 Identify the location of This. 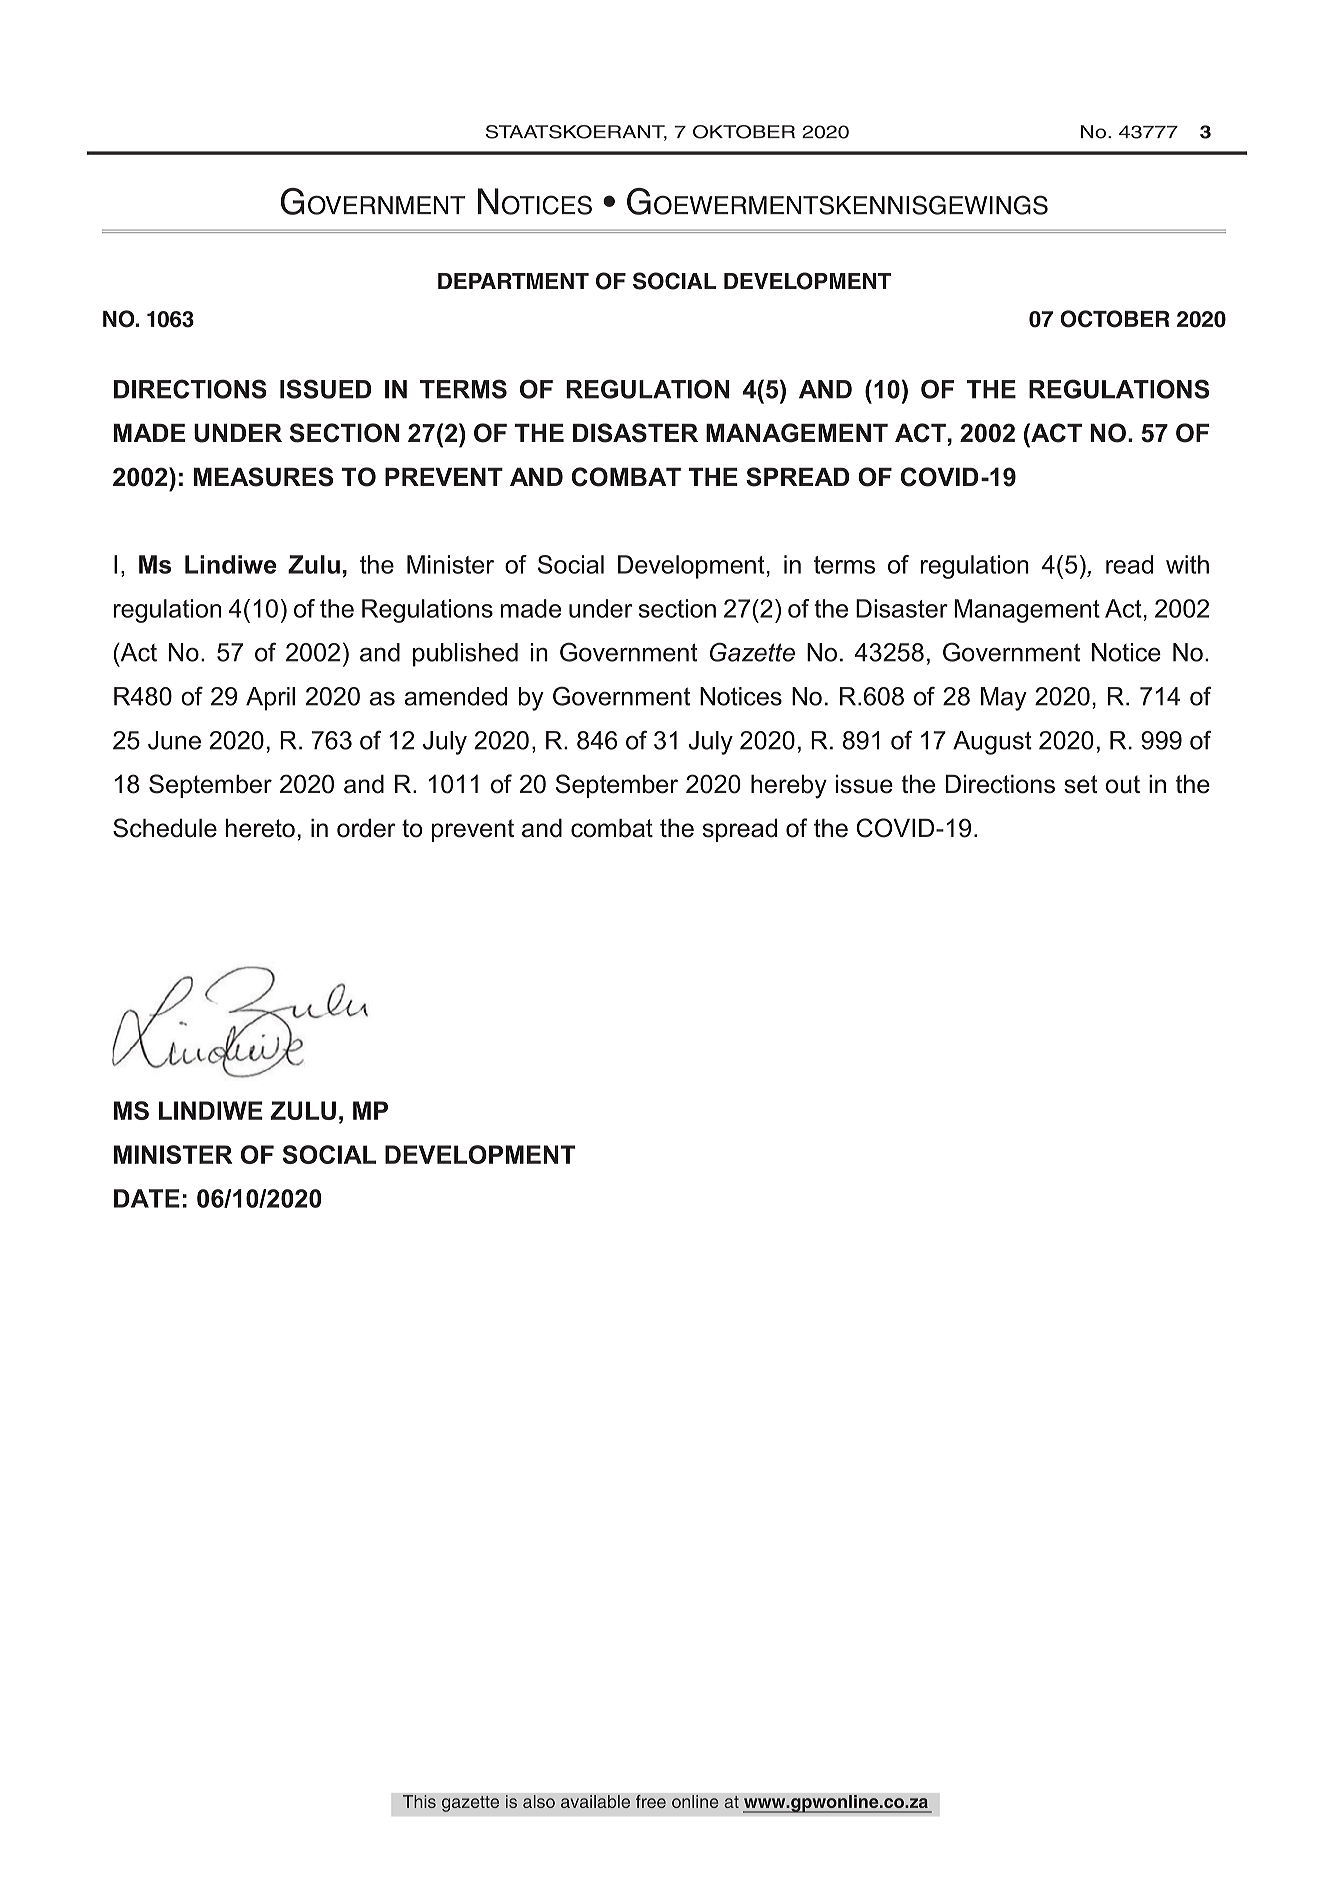
(419, 1801).
